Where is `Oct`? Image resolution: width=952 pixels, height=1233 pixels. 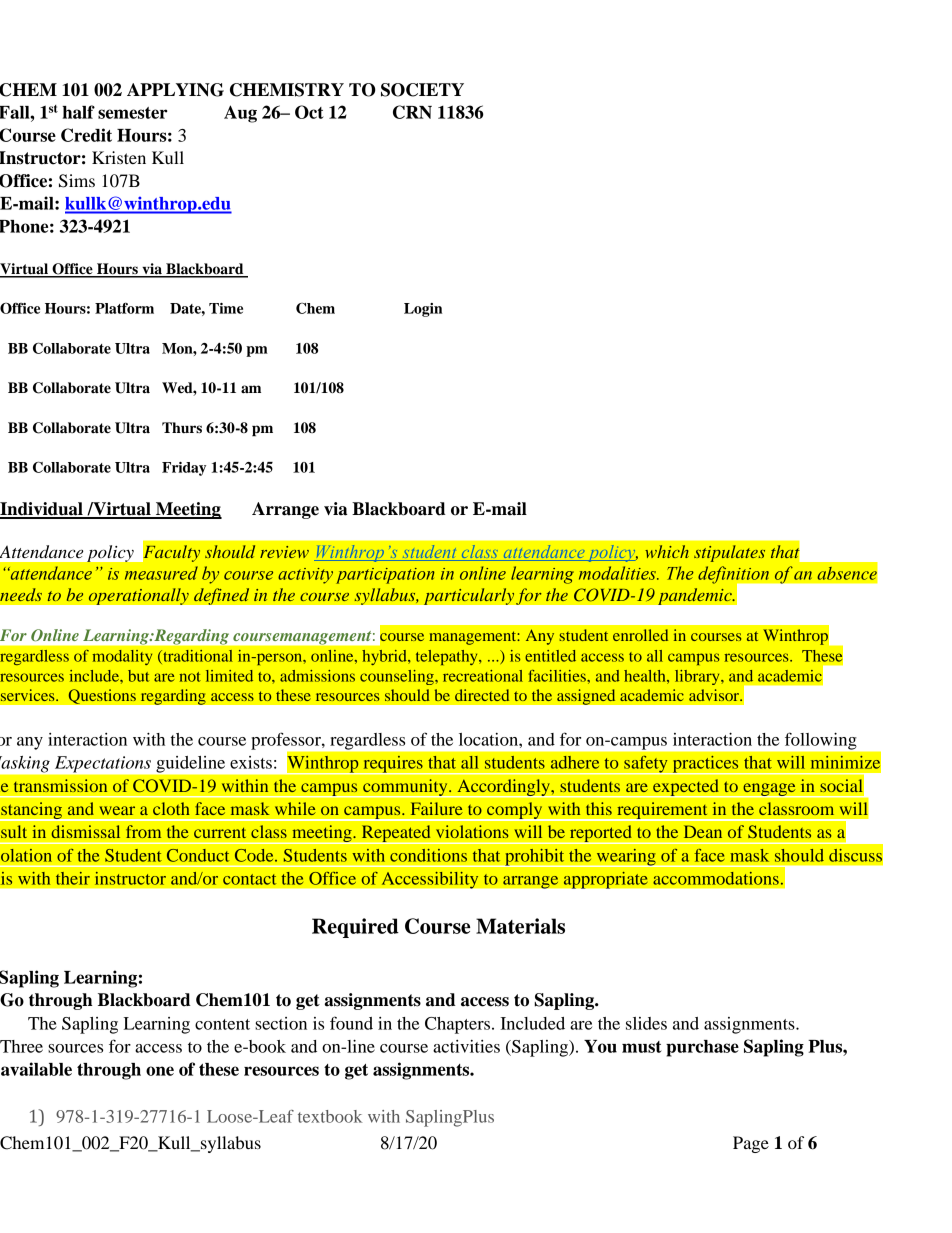 Oct is located at coordinates (309, 112).
